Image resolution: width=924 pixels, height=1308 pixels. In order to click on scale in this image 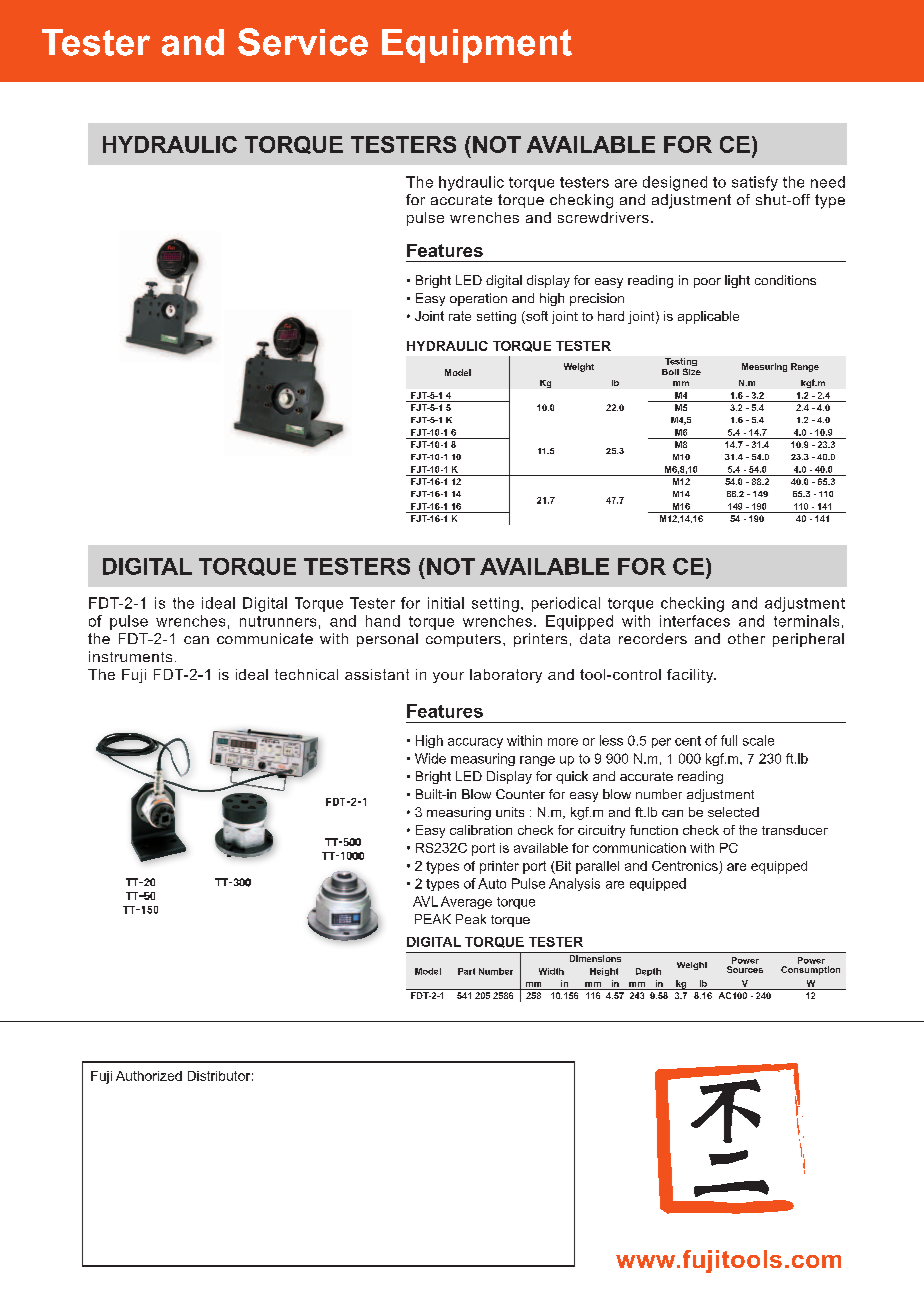, I will do `click(758, 740)`.
